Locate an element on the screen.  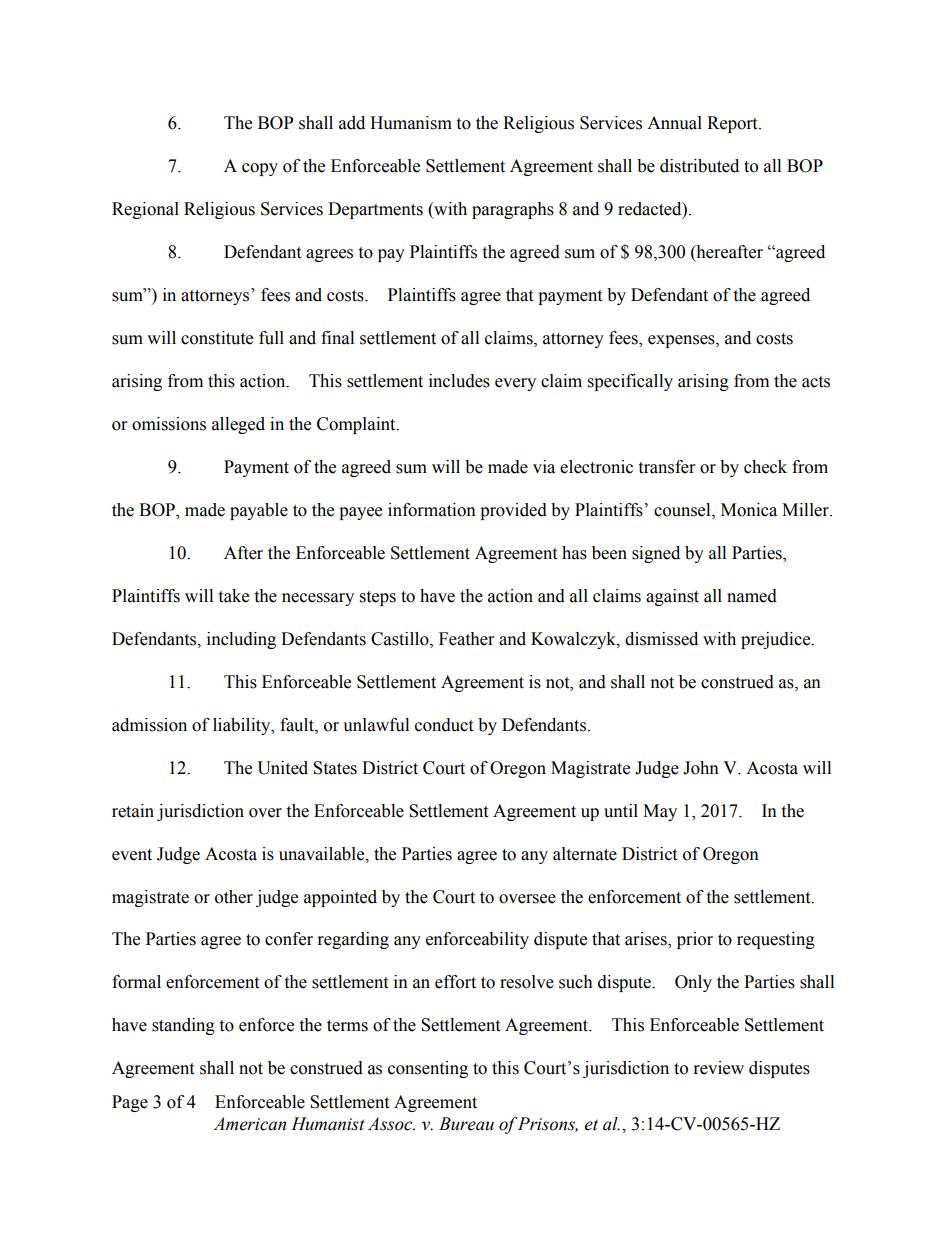
Bureau is located at coordinates (466, 1124).
